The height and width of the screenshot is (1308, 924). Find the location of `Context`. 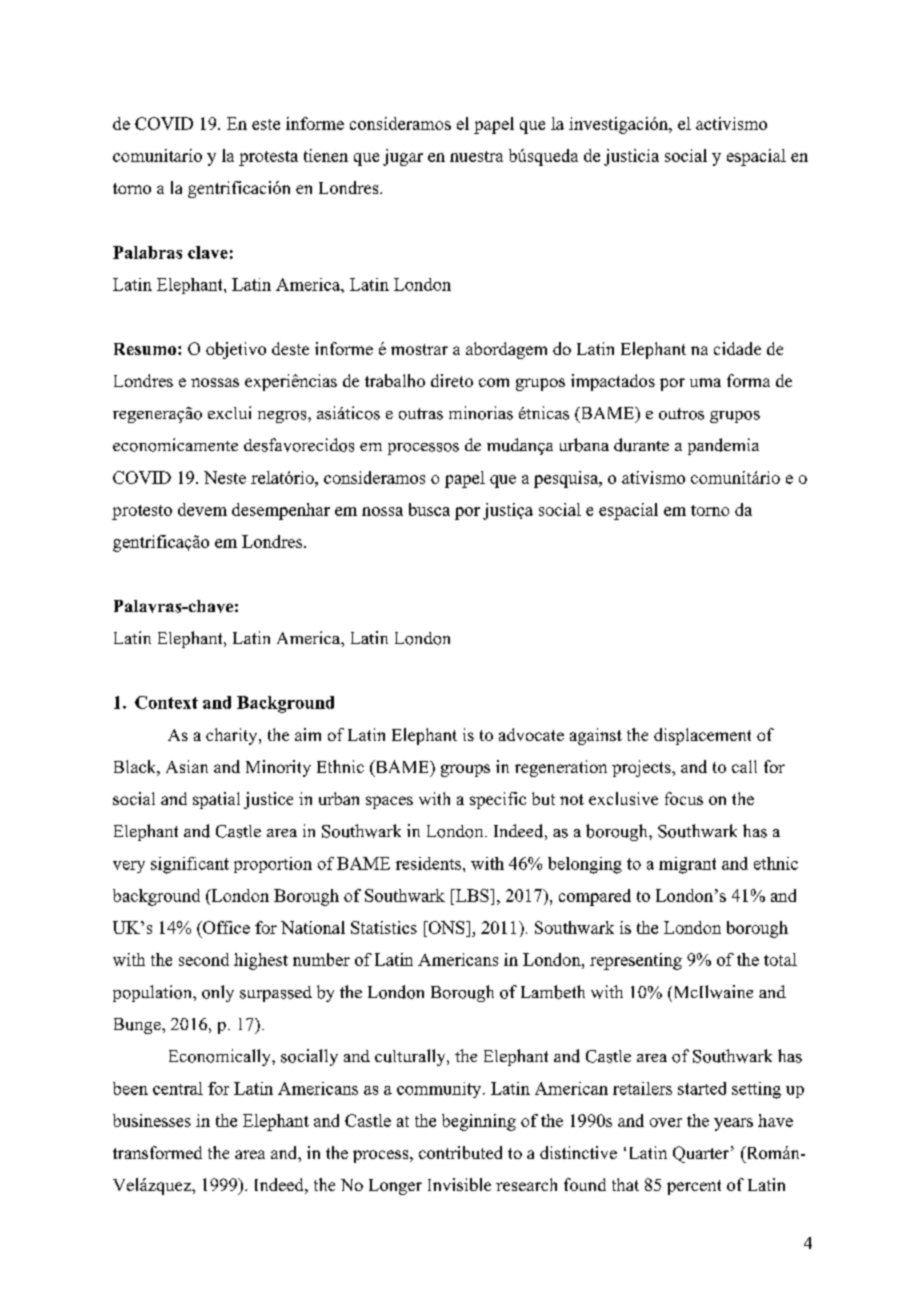

Context is located at coordinates (166, 702).
